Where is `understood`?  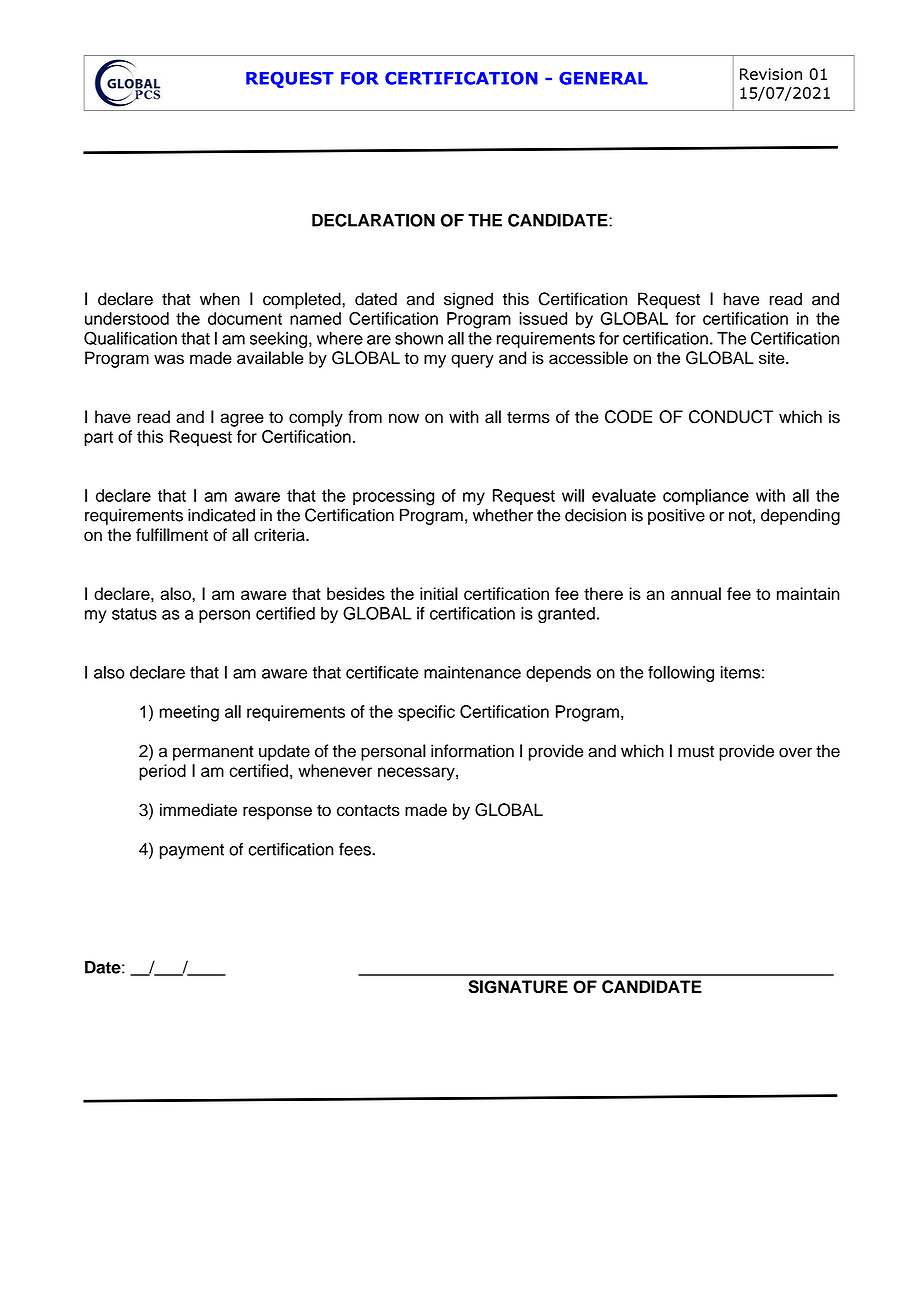 understood is located at coordinates (127, 318).
